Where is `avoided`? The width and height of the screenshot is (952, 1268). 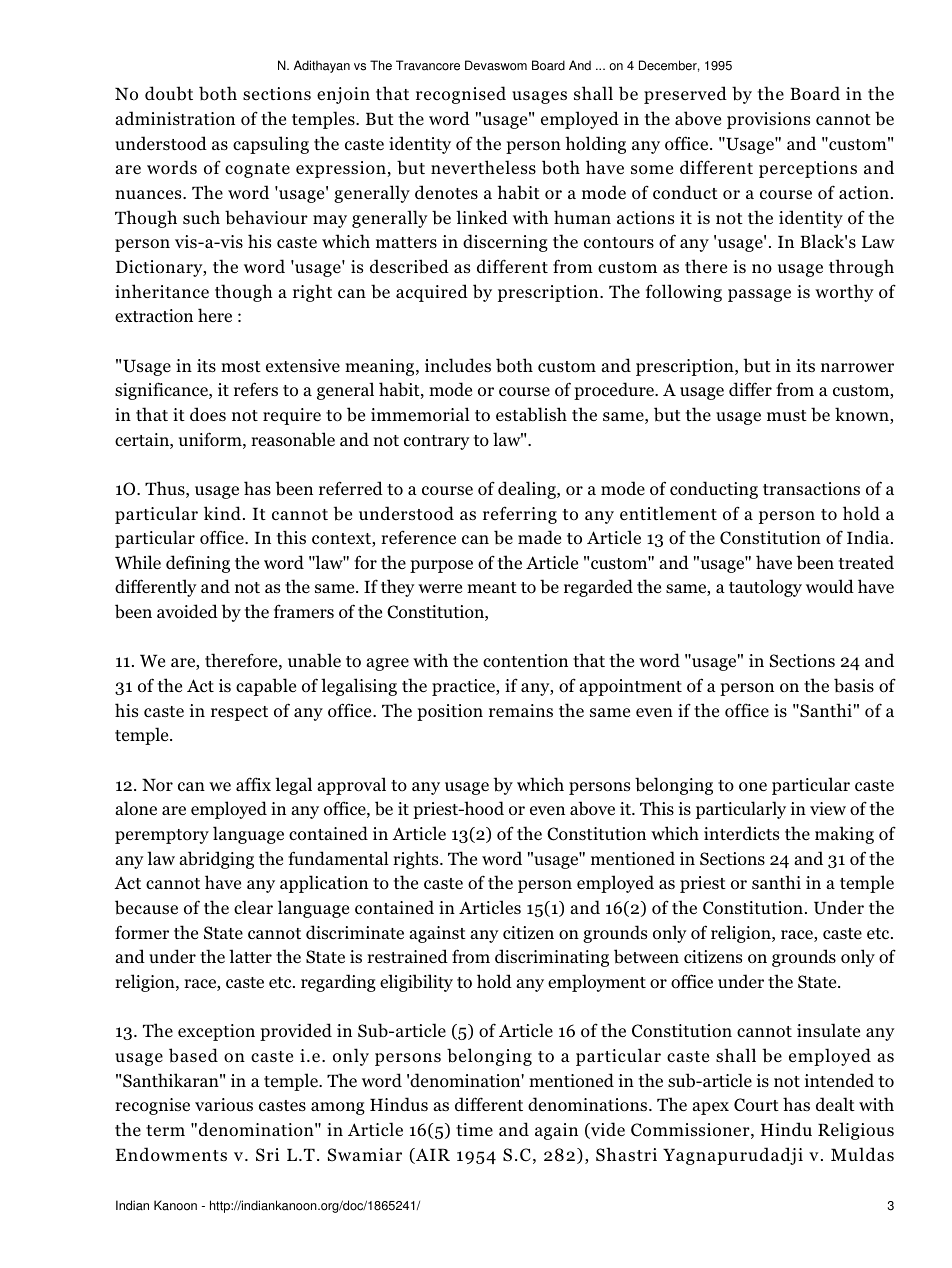 avoided is located at coordinates (187, 611).
